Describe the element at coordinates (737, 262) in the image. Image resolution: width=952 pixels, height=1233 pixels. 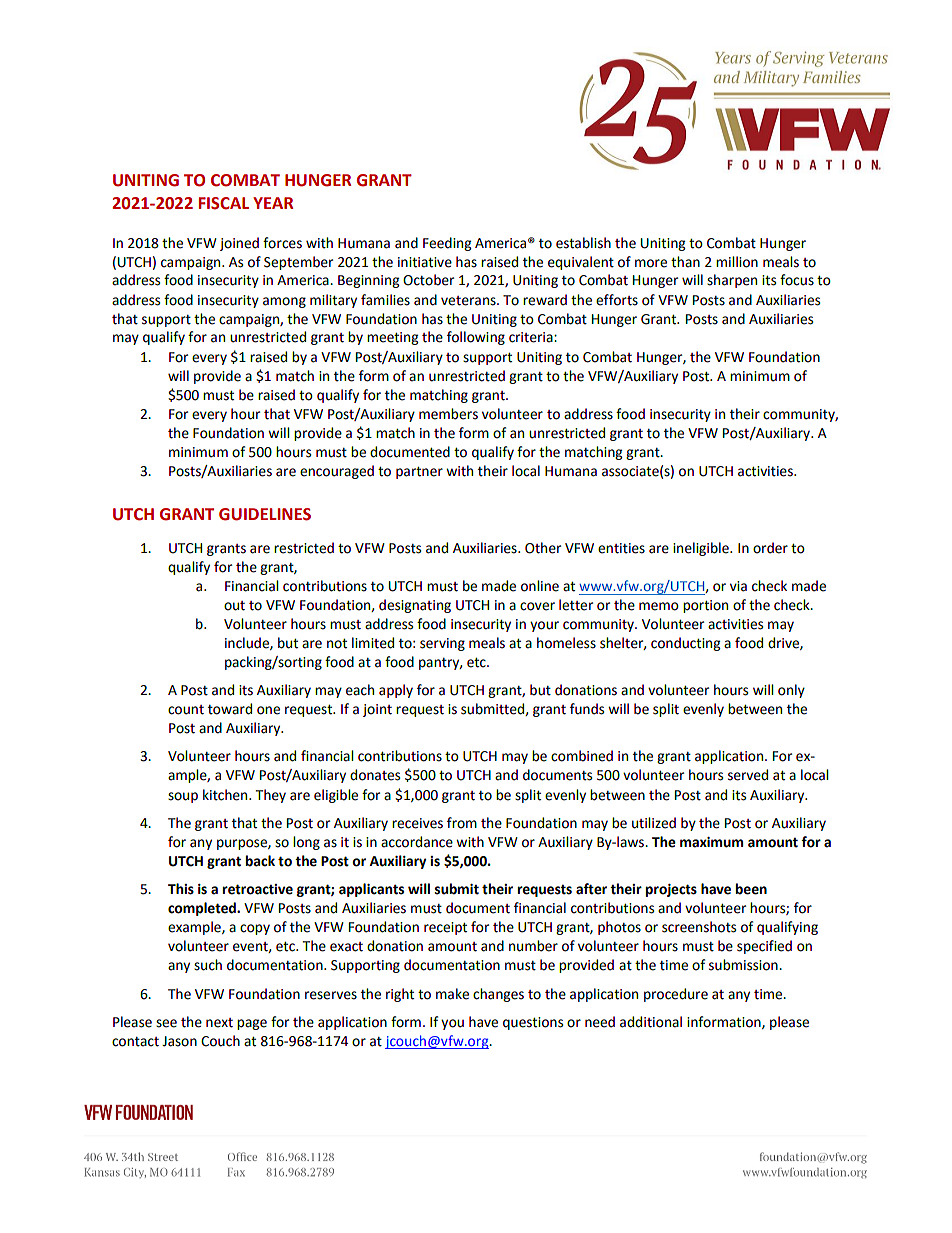
I see `million` at that location.
